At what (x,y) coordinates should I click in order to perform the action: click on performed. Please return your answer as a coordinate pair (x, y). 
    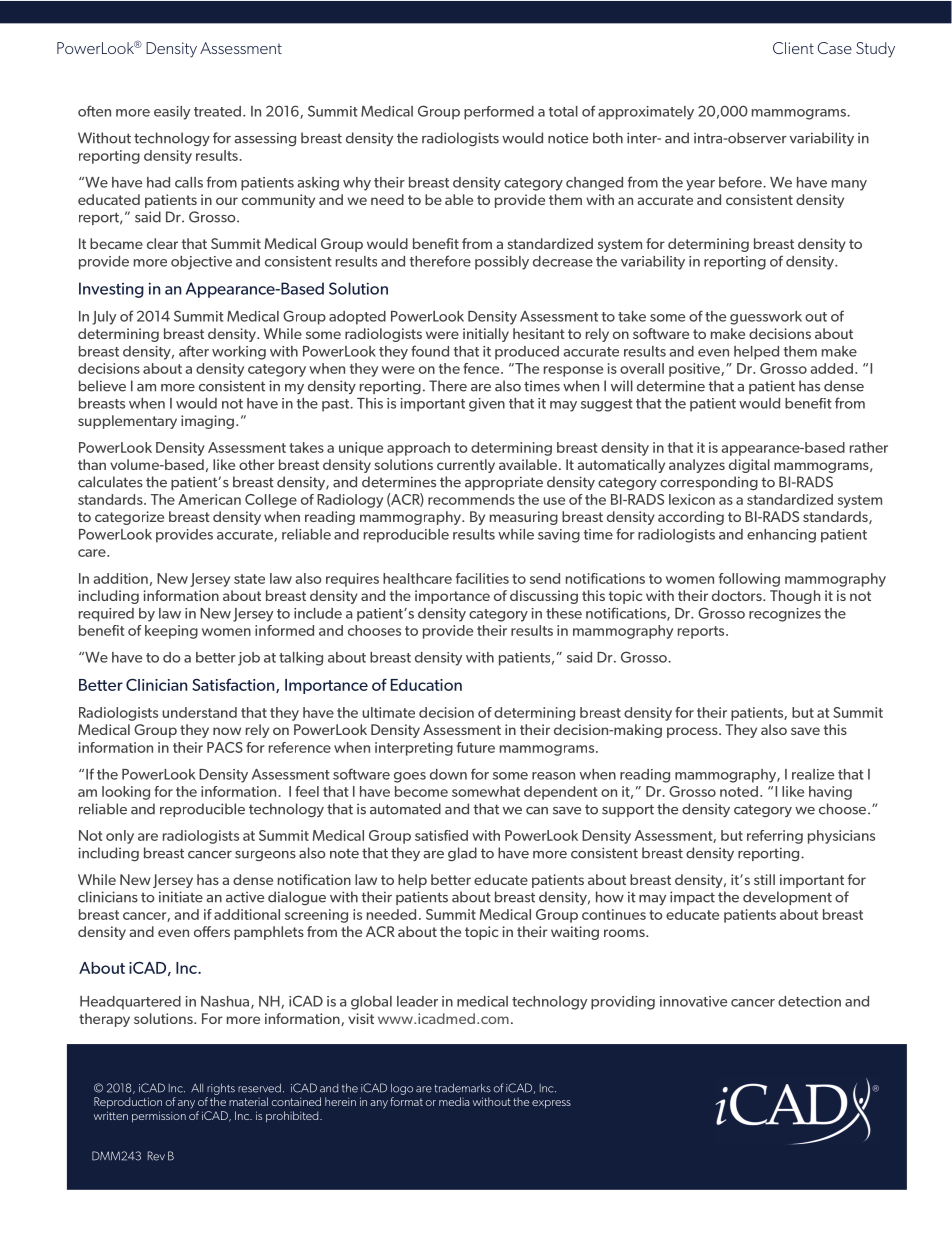
    Looking at the image, I should click on (499, 113).
